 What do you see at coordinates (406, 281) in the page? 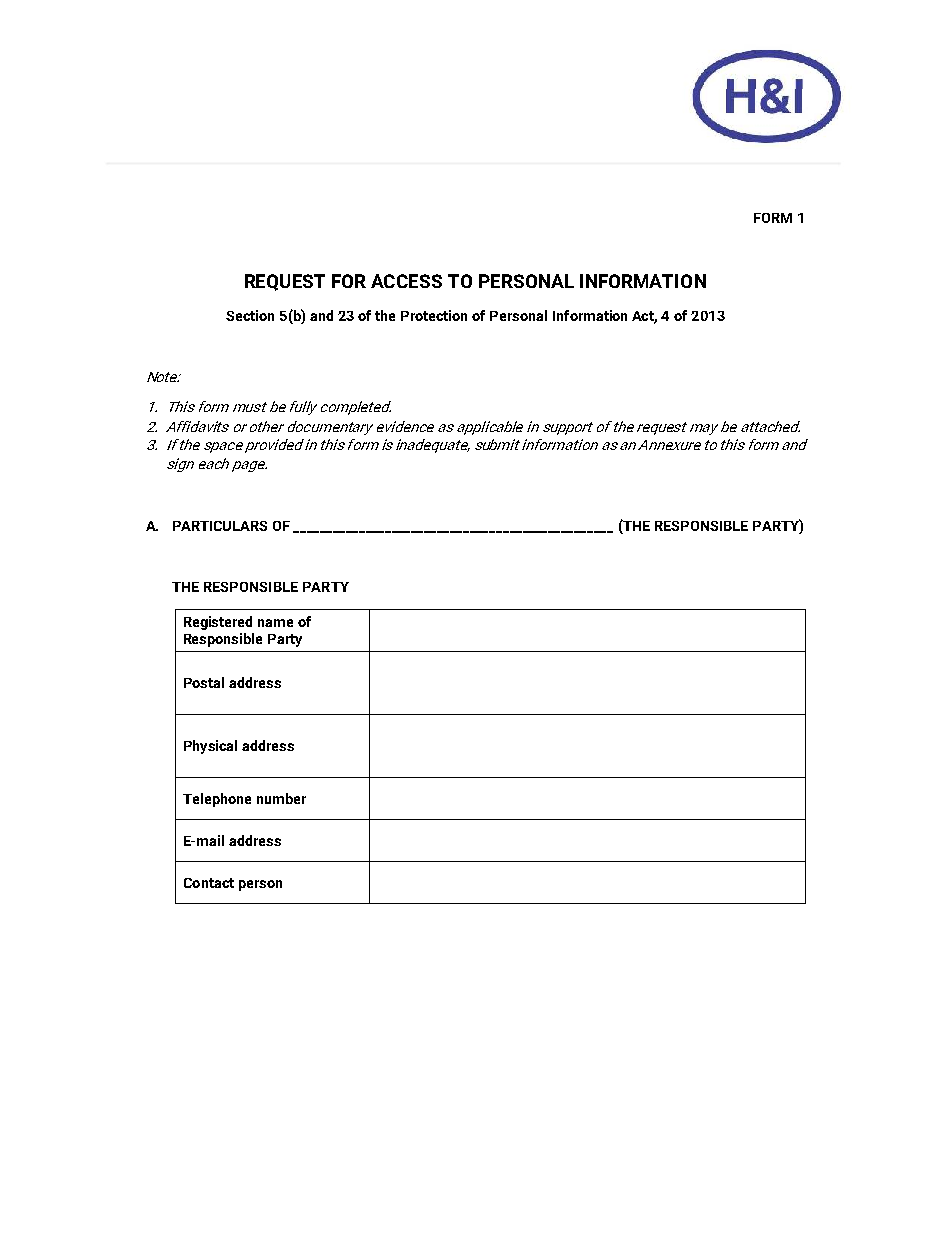
I see `ACCESS` at bounding box center [406, 281].
